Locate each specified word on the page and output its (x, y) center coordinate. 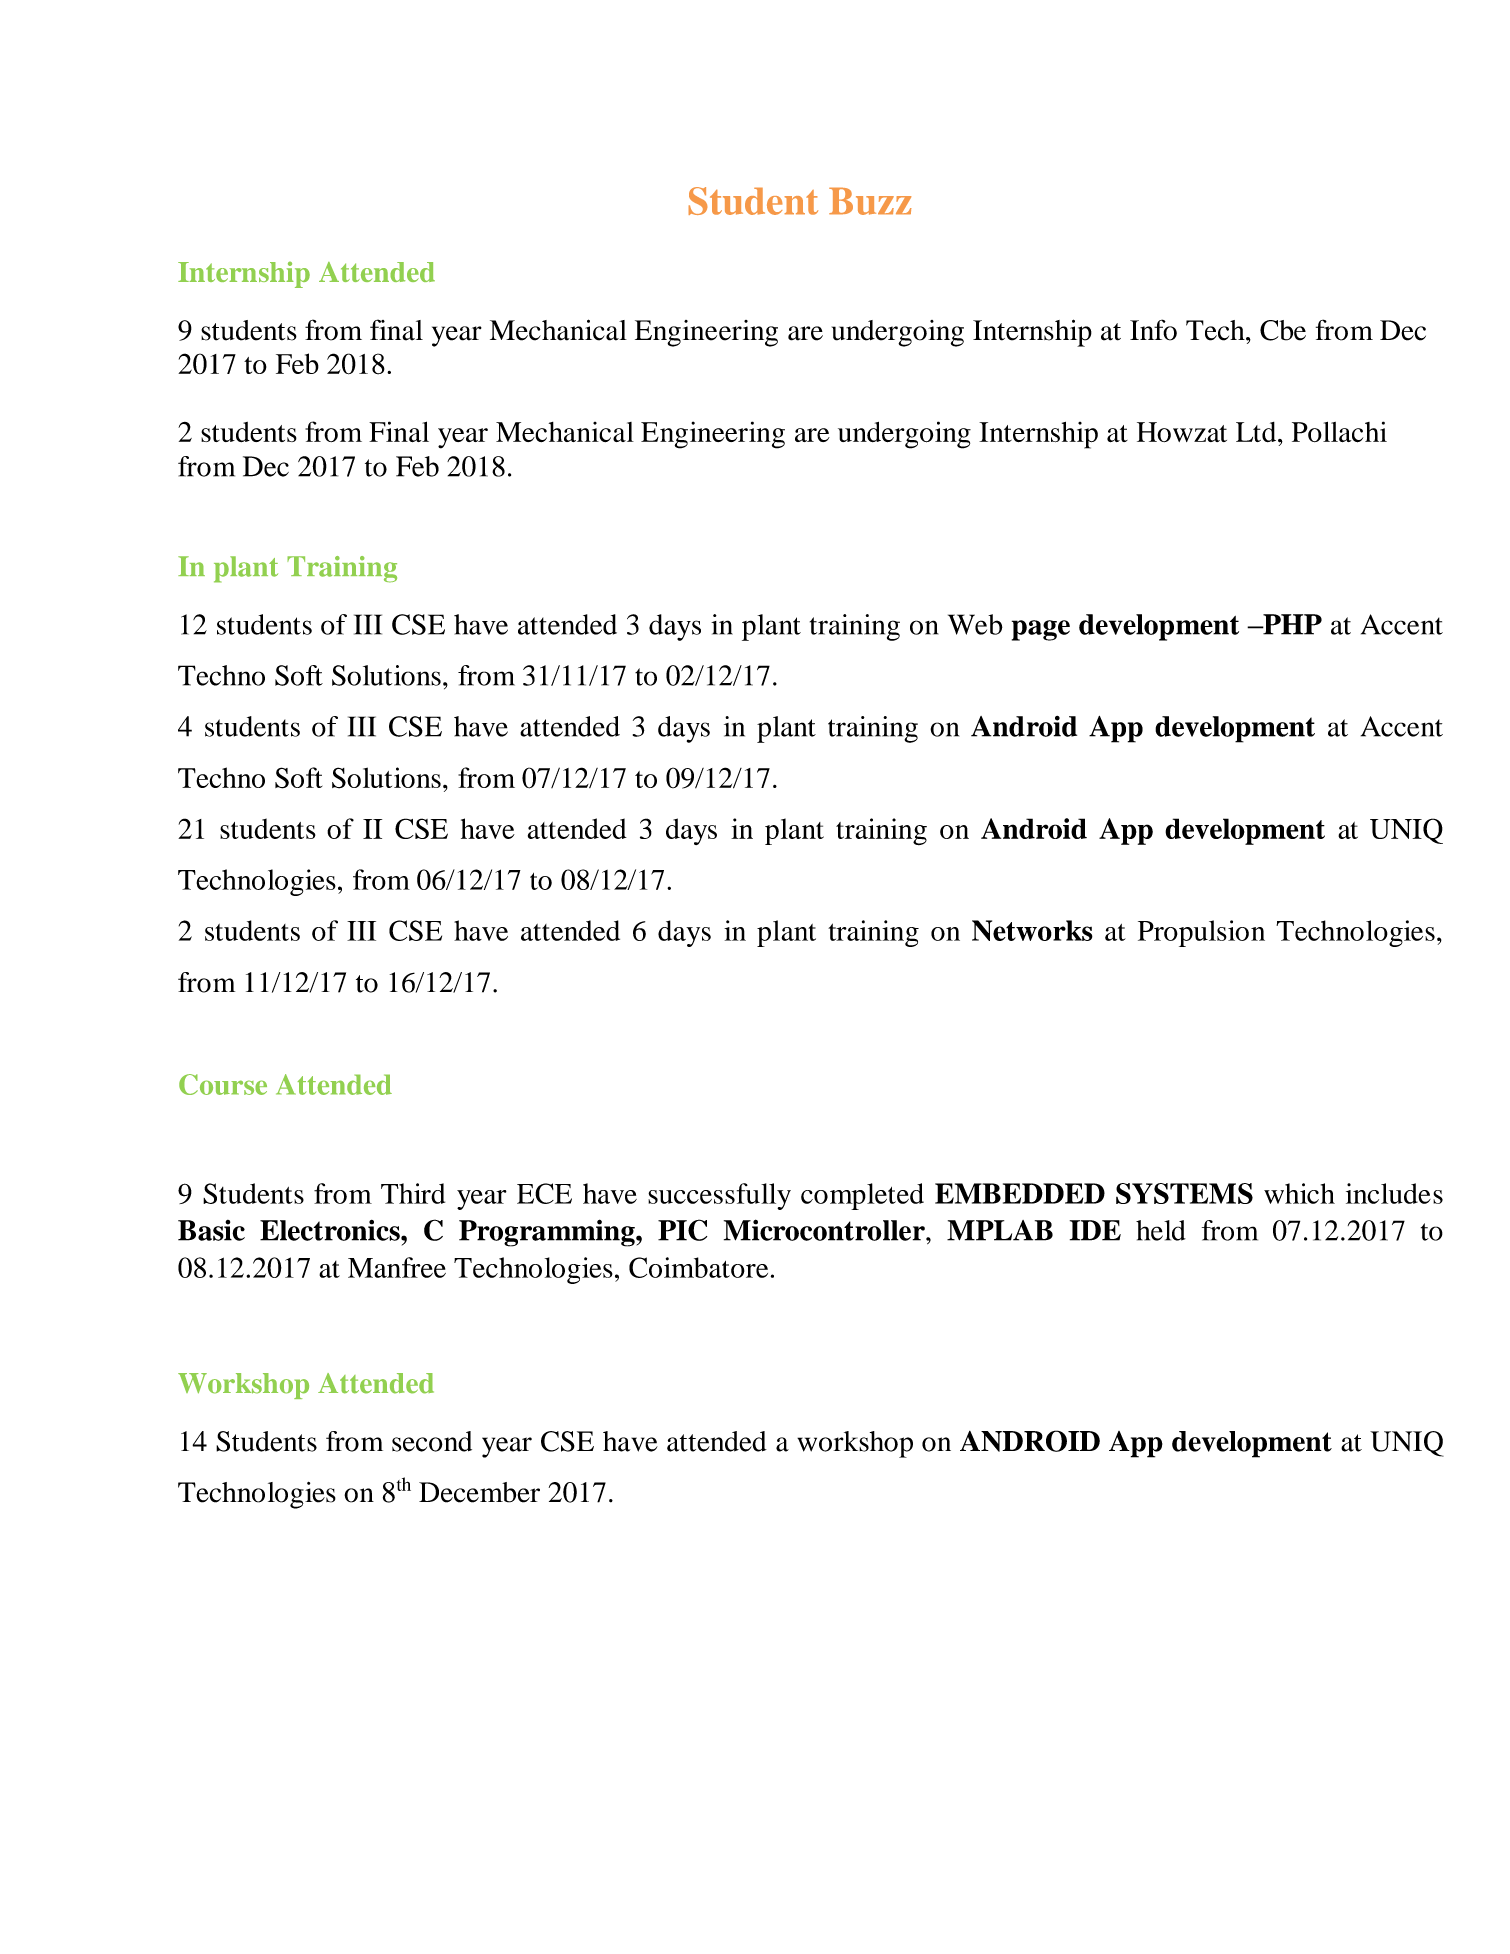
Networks (1032, 930)
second (432, 1441)
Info (1153, 330)
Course (223, 1084)
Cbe (1283, 330)
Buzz (870, 201)
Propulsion (1201, 933)
